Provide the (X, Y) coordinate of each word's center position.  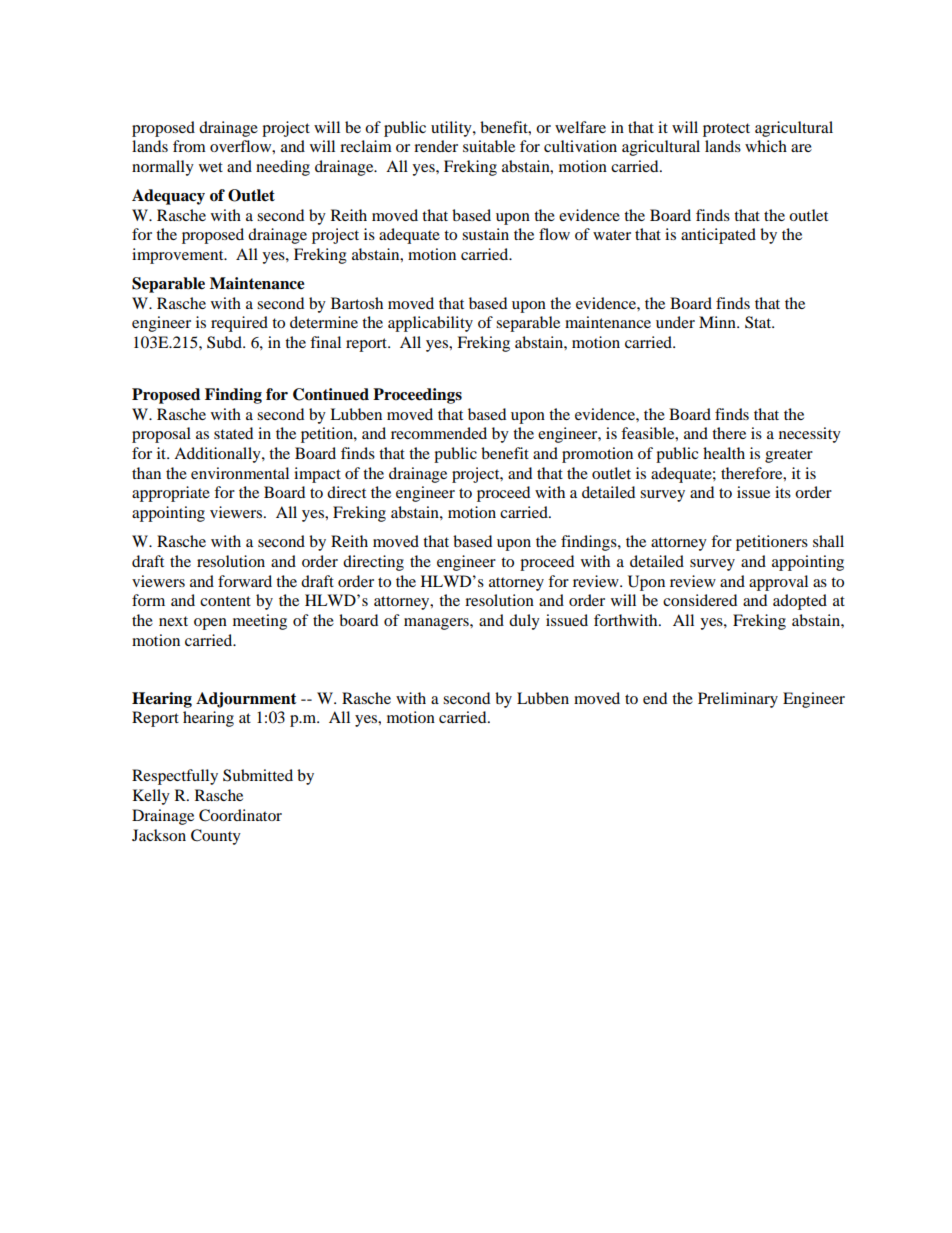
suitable (489, 146)
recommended (439, 433)
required (239, 324)
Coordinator (240, 815)
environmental (240, 473)
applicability (430, 324)
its (783, 492)
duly (524, 622)
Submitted (258, 775)
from (189, 146)
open (210, 624)
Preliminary (738, 700)
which (766, 146)
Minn (718, 322)
